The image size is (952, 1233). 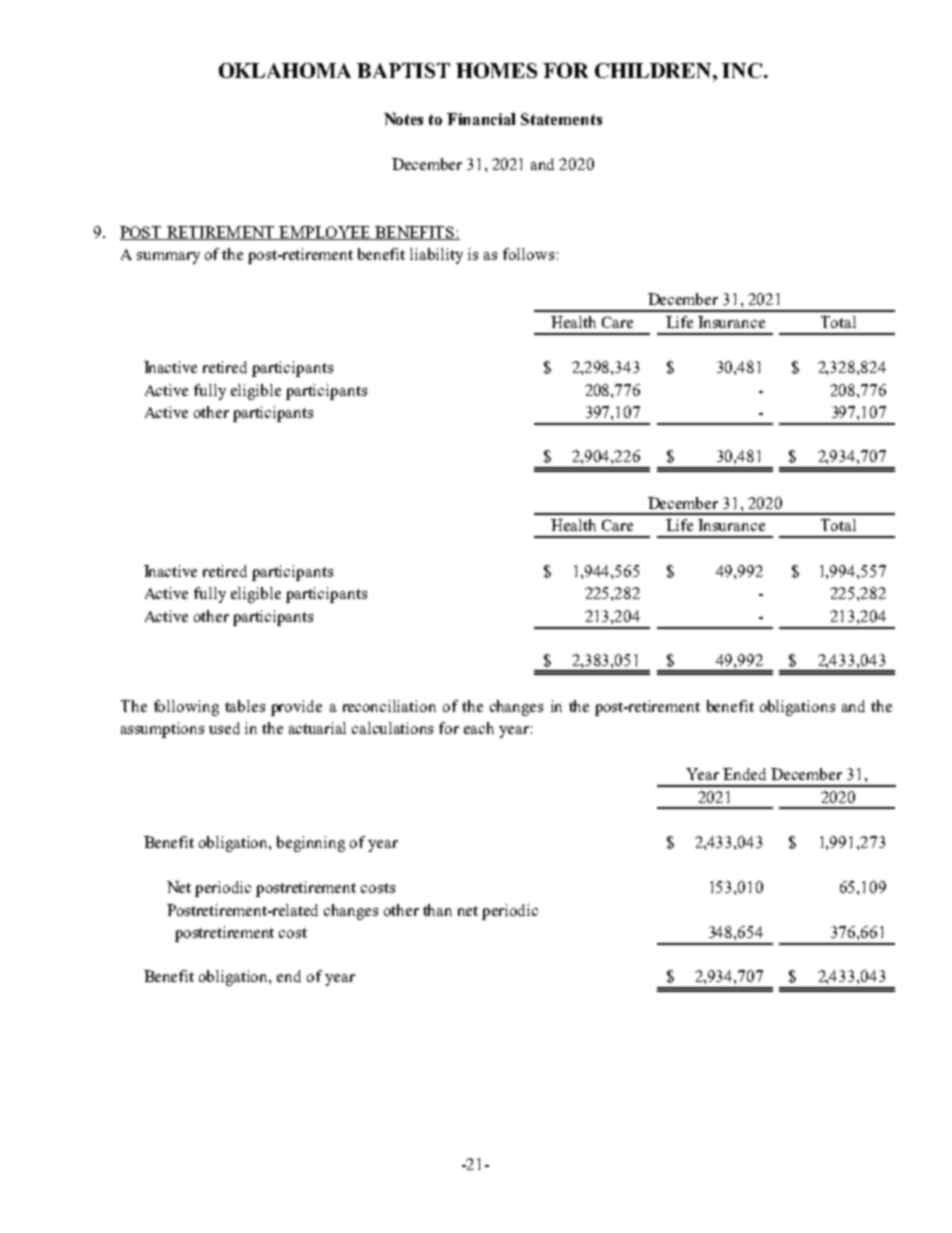 I want to click on OKLAHOMA, so click(x=285, y=70).
